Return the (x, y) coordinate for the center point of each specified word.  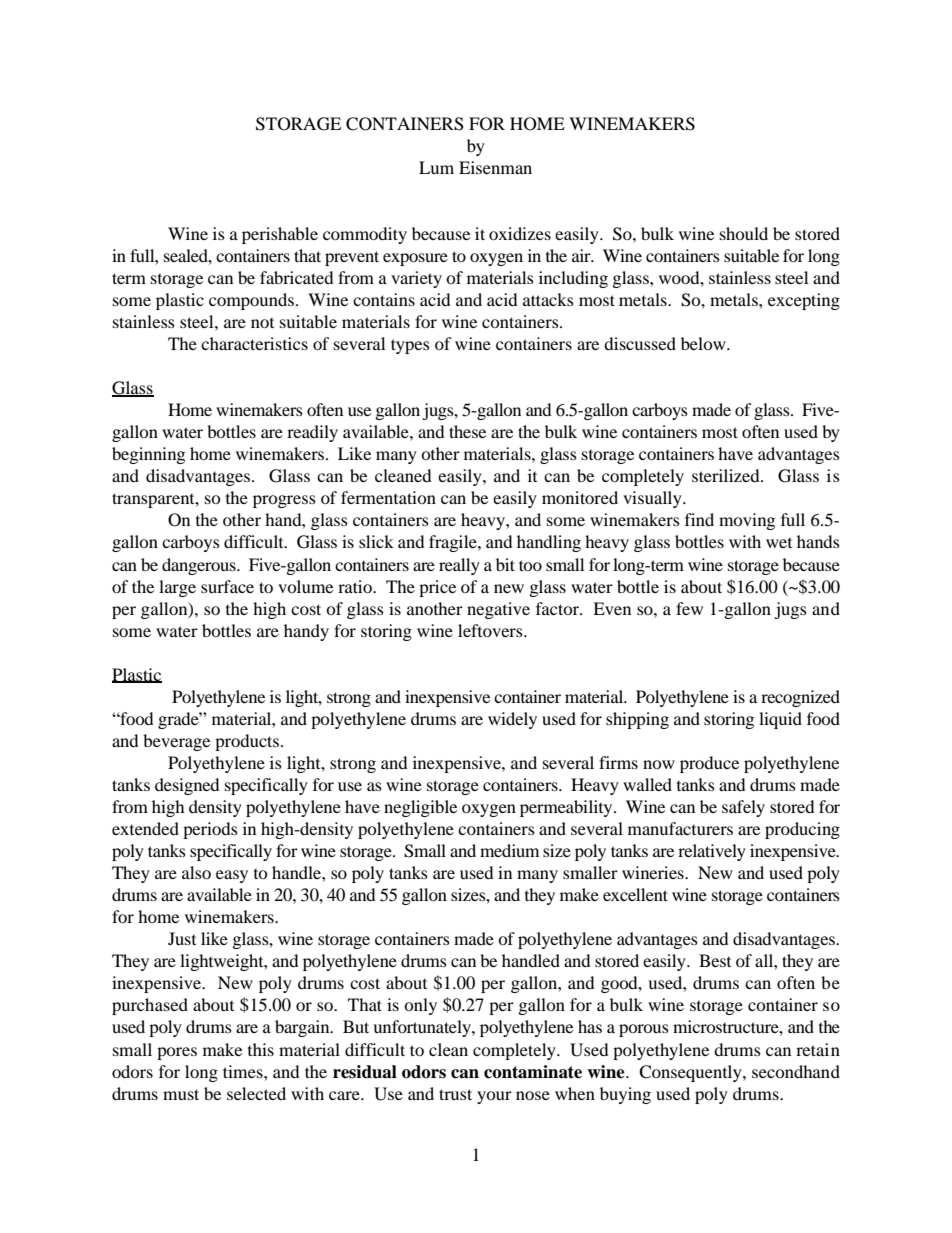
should (744, 233)
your (494, 1097)
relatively (712, 852)
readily (312, 433)
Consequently (691, 1073)
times (244, 1071)
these (467, 431)
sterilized (727, 475)
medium (509, 850)
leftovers (491, 630)
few (689, 608)
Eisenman (495, 167)
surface (227, 586)
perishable (280, 235)
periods (210, 830)
